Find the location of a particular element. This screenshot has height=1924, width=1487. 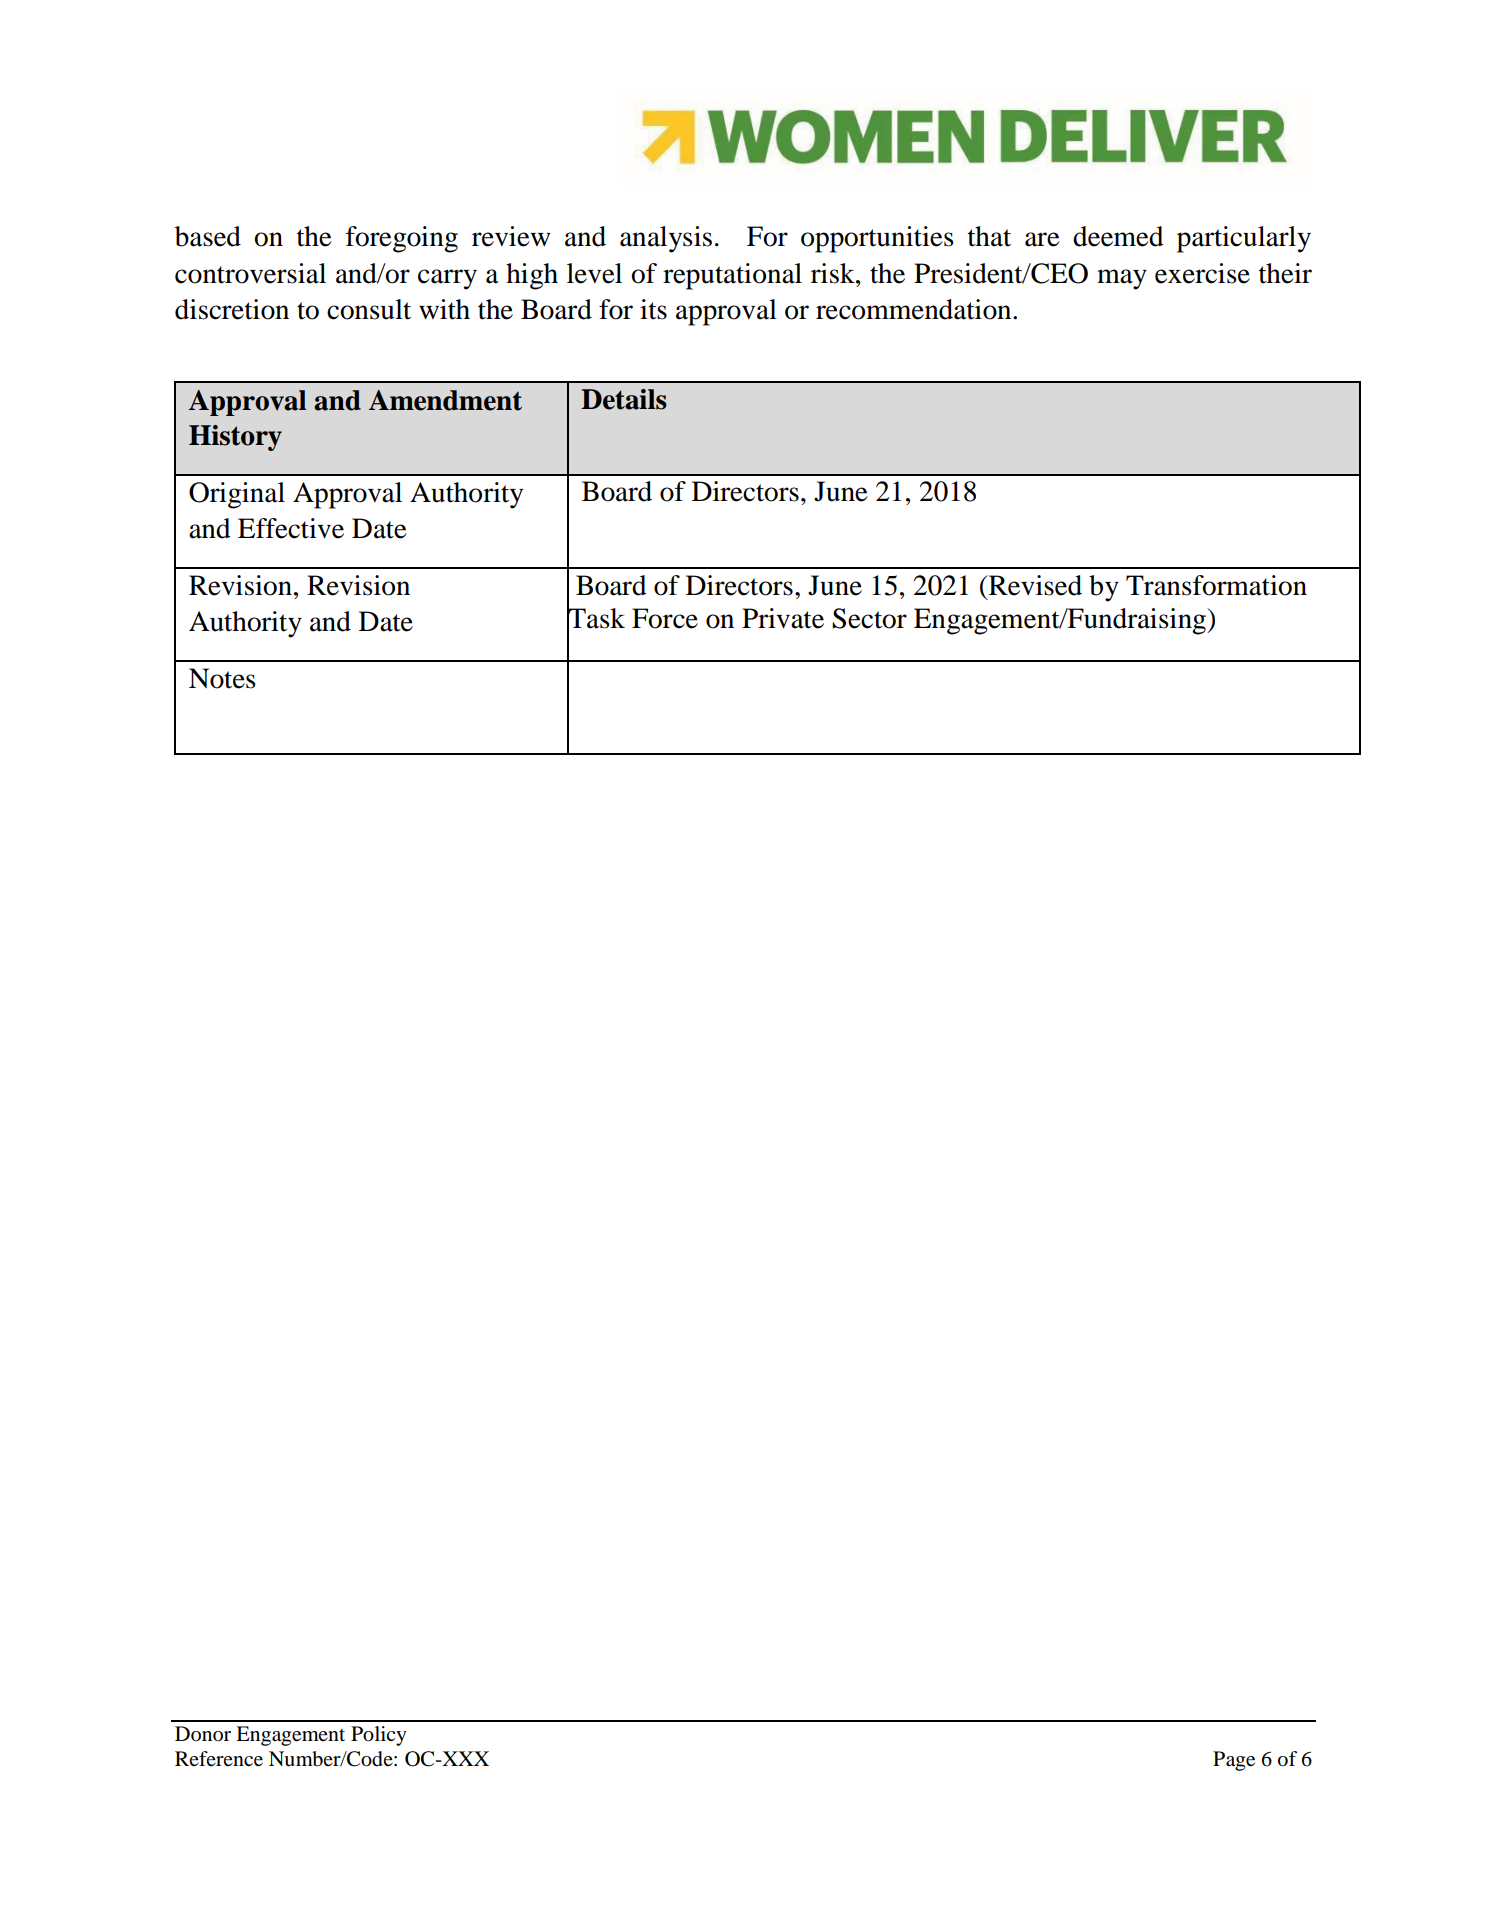

reputational is located at coordinates (732, 276).
